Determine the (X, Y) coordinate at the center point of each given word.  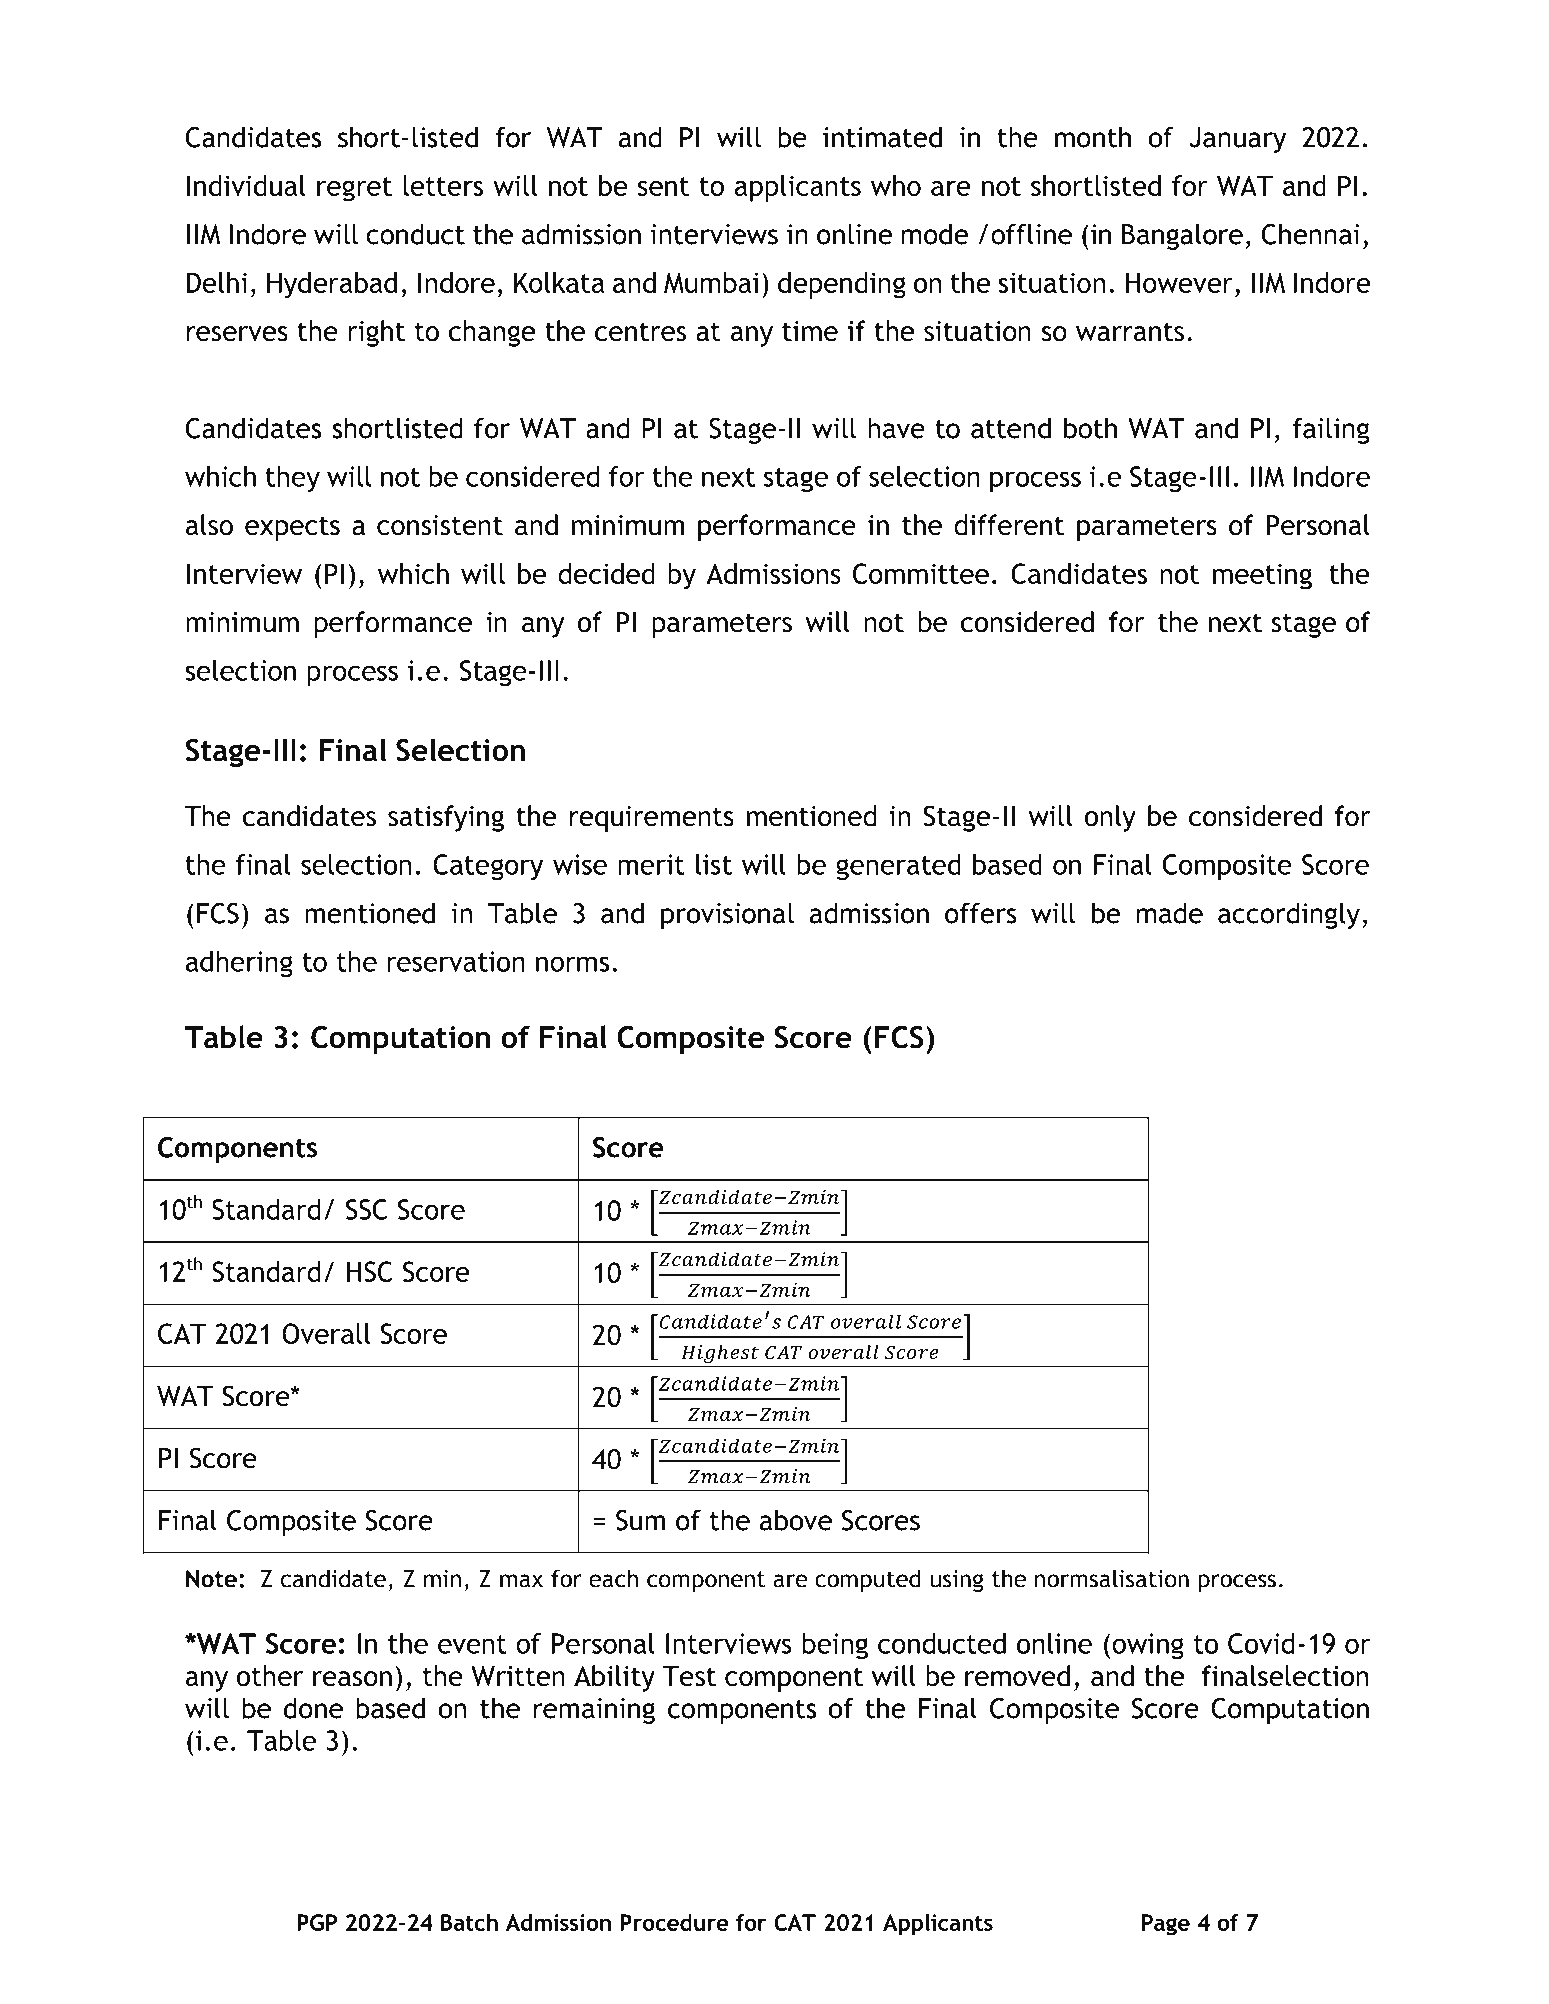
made (1170, 913)
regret (354, 189)
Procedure (674, 1922)
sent (663, 186)
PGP (317, 1922)
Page (1166, 1925)
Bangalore (1182, 236)
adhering (239, 964)
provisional (727, 915)
